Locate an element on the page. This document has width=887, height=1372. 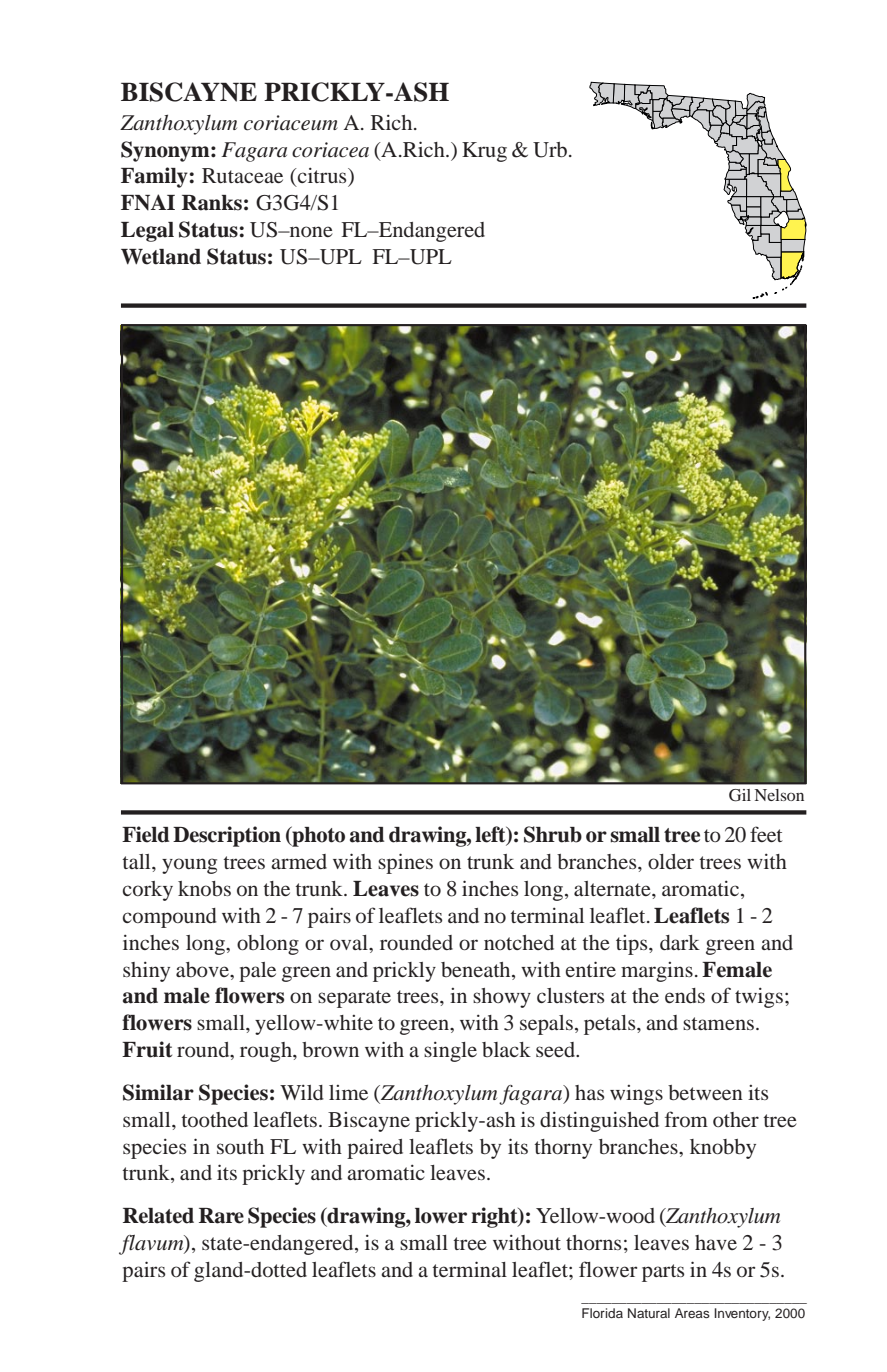
Shrub is located at coordinates (553, 834).
